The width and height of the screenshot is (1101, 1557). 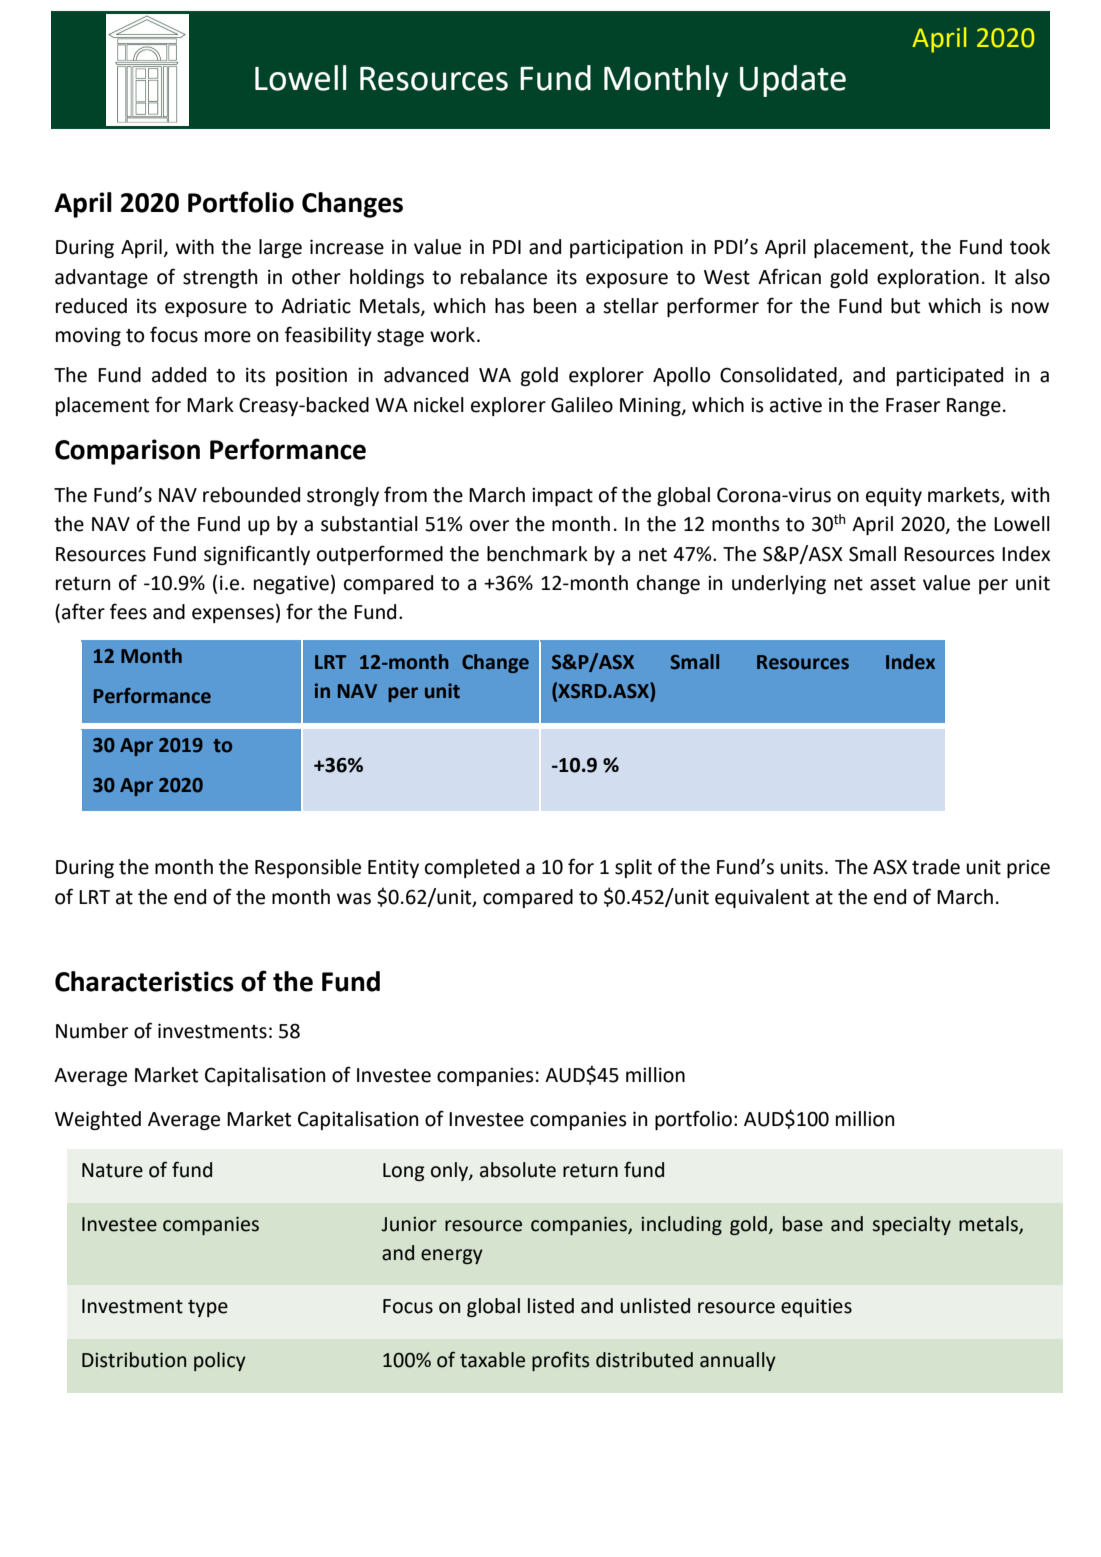 What do you see at coordinates (280, 248) in the screenshot?
I see `large` at bounding box center [280, 248].
